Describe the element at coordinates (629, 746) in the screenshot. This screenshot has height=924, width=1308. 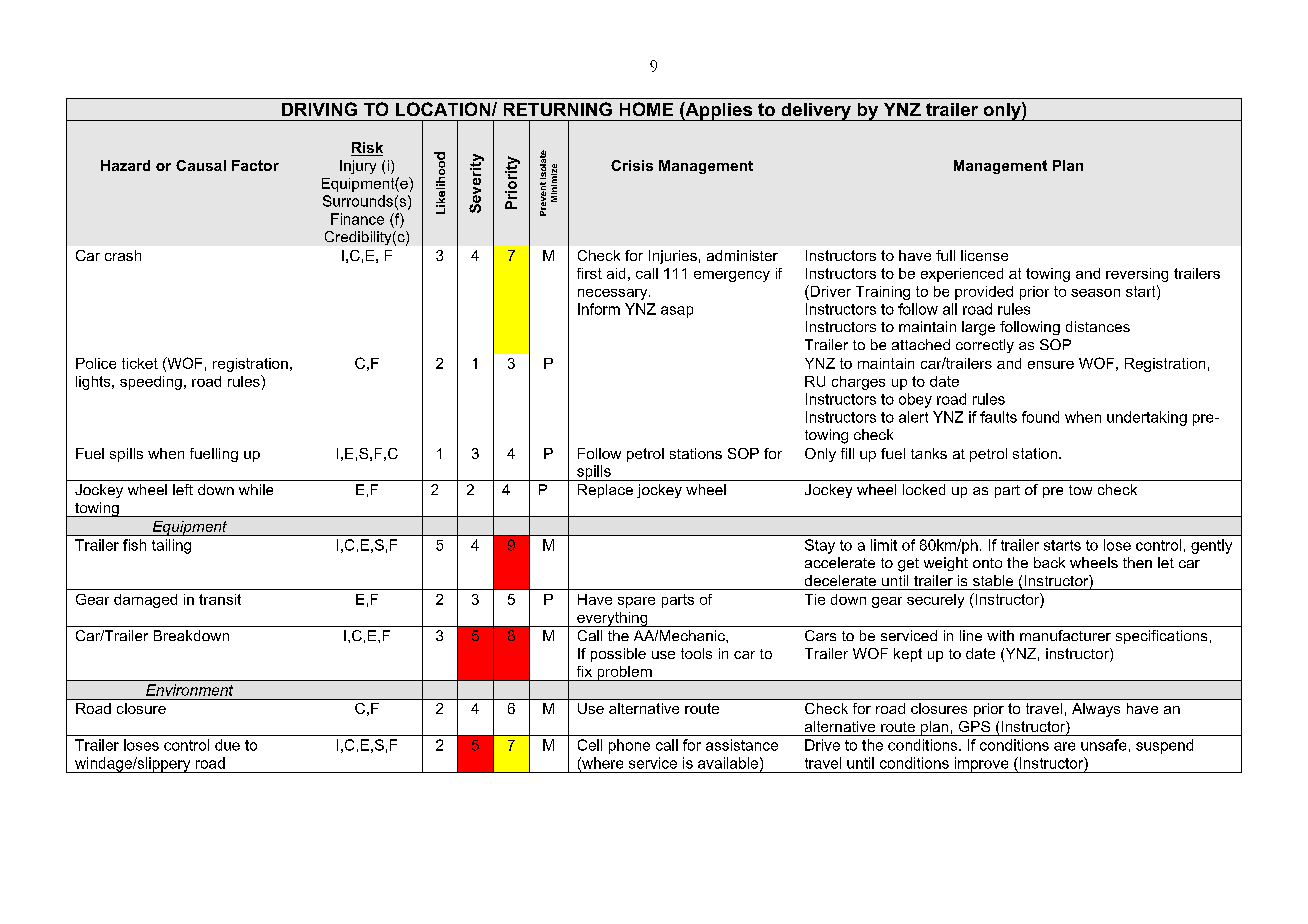
I see `phone` at that location.
